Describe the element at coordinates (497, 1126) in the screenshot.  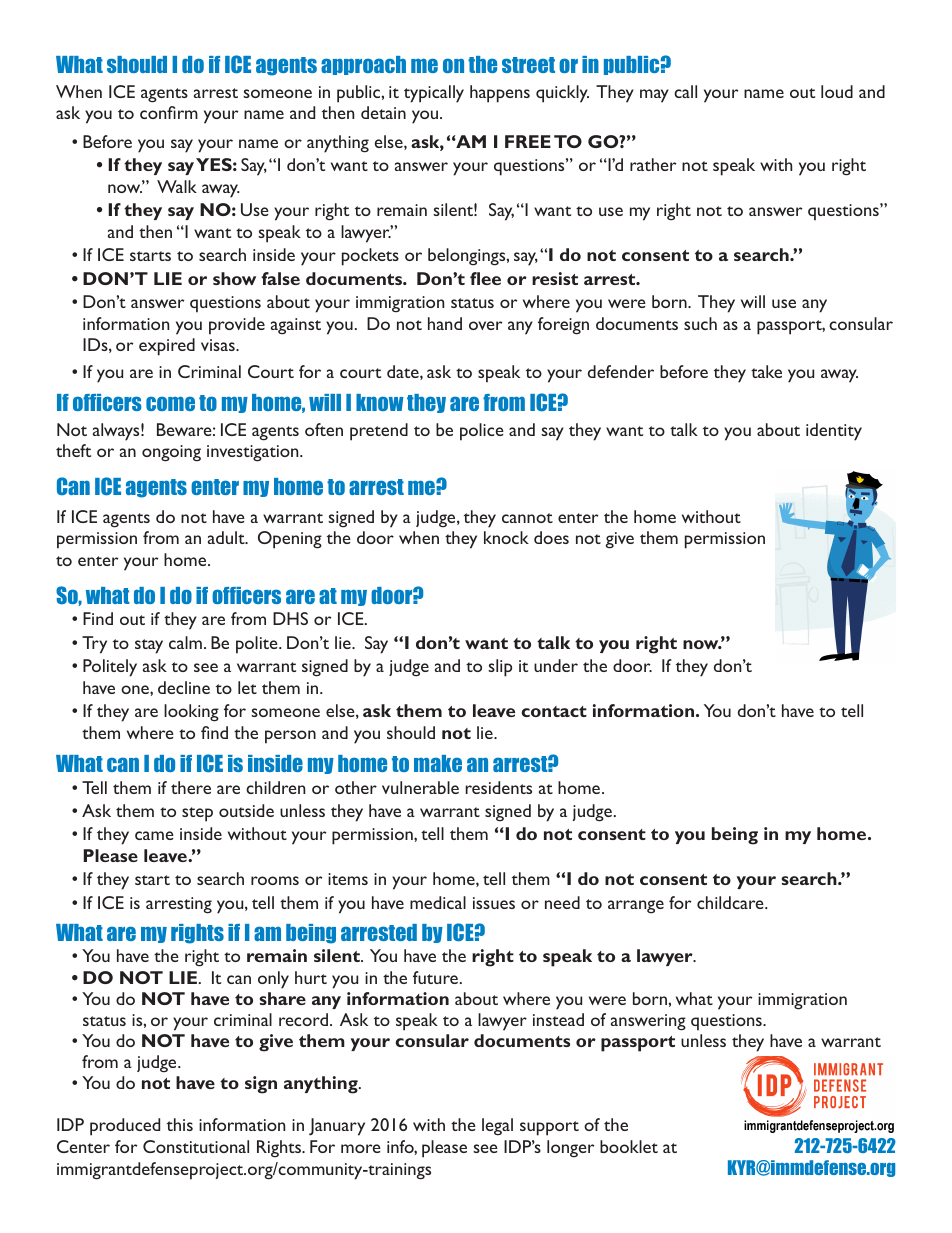
I see `legal` at that location.
